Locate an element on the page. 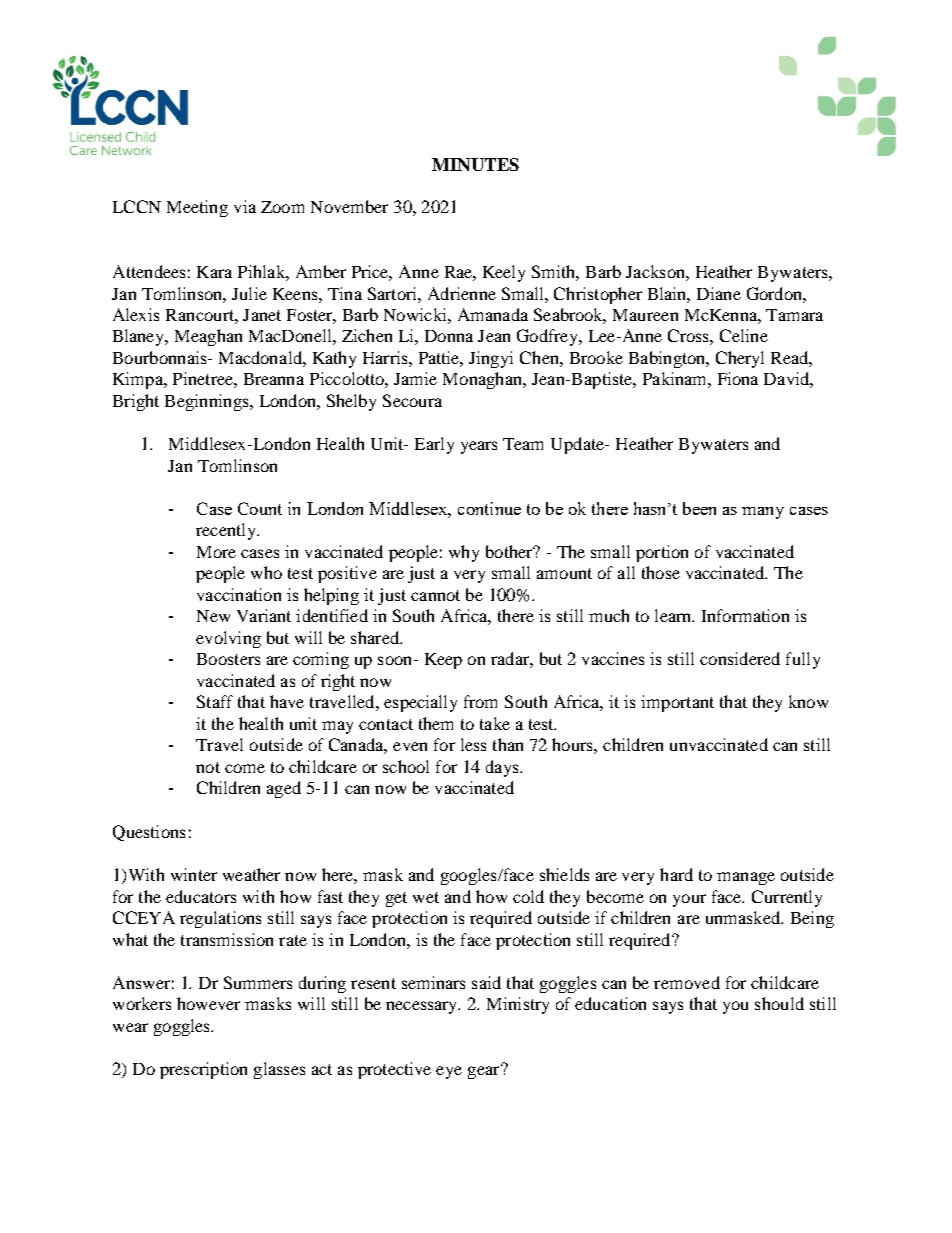  Beginnings is located at coordinates (208, 402).
